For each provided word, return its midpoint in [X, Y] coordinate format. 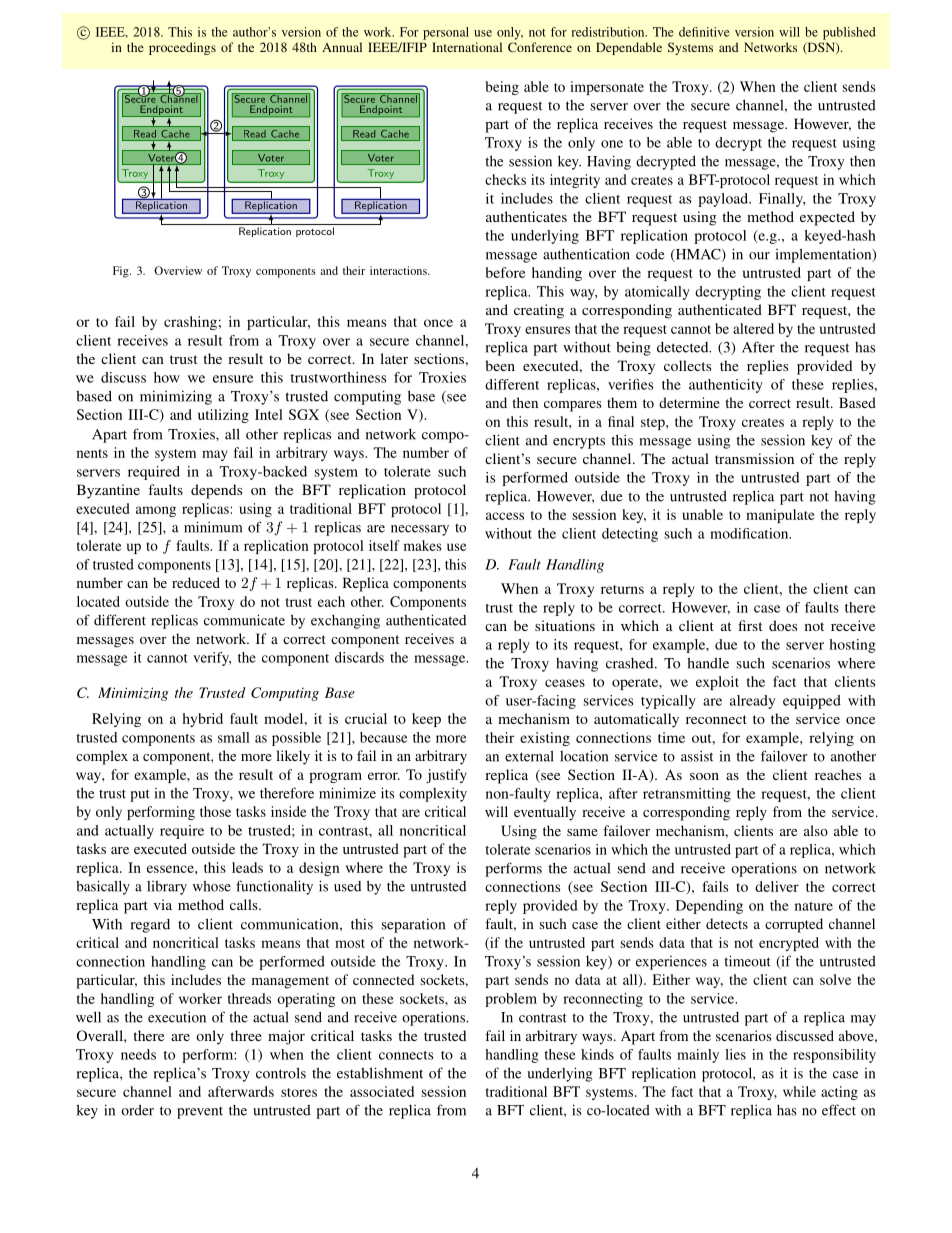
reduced [196, 582]
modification [750, 533]
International [467, 47]
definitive [704, 32]
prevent [200, 1113]
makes [422, 545]
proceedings [182, 48]
